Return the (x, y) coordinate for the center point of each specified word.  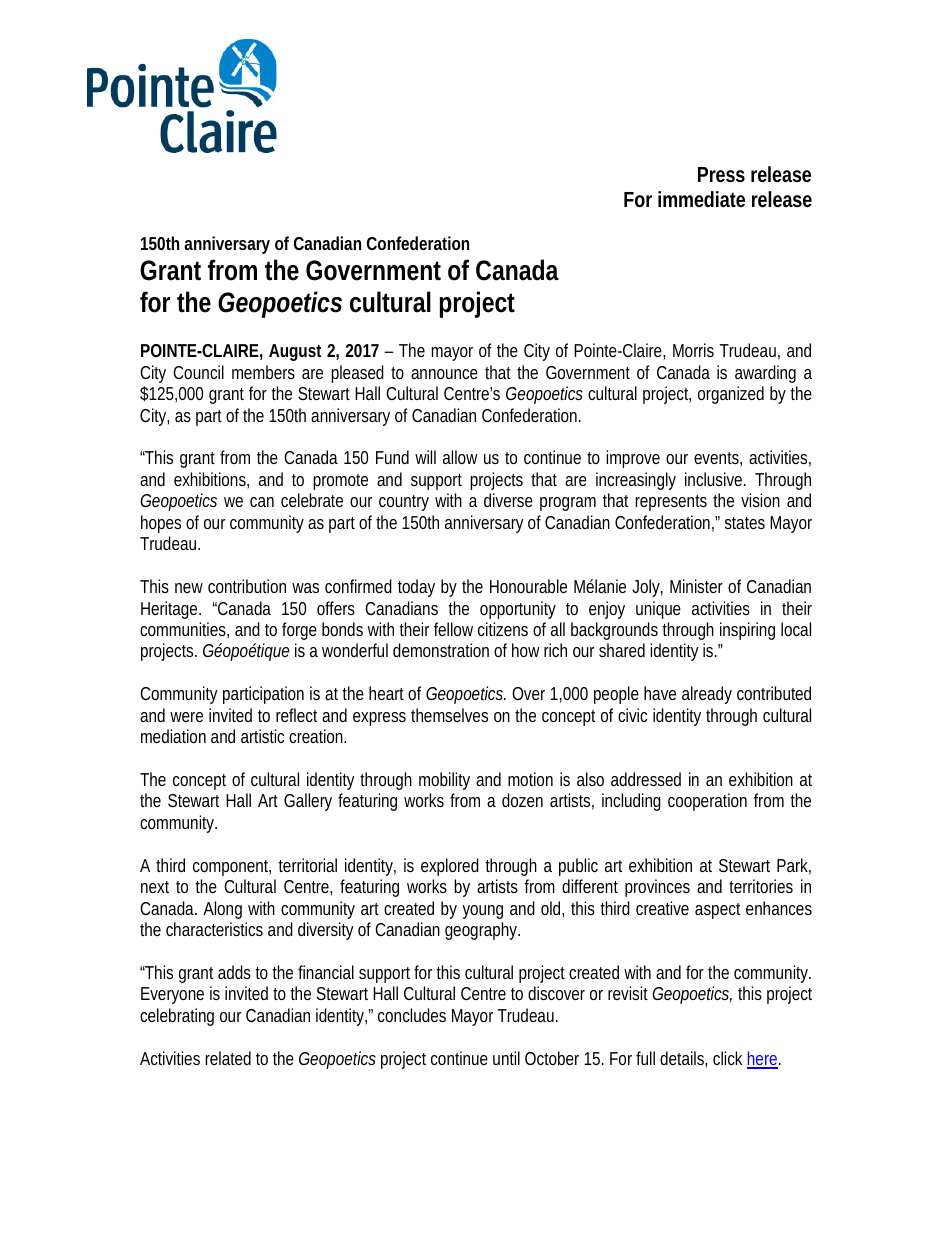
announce (444, 374)
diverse (508, 500)
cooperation (707, 802)
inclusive (715, 479)
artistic (262, 736)
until (506, 1058)
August (295, 352)
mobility (444, 781)
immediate (701, 199)
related (228, 1058)
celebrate (312, 500)
